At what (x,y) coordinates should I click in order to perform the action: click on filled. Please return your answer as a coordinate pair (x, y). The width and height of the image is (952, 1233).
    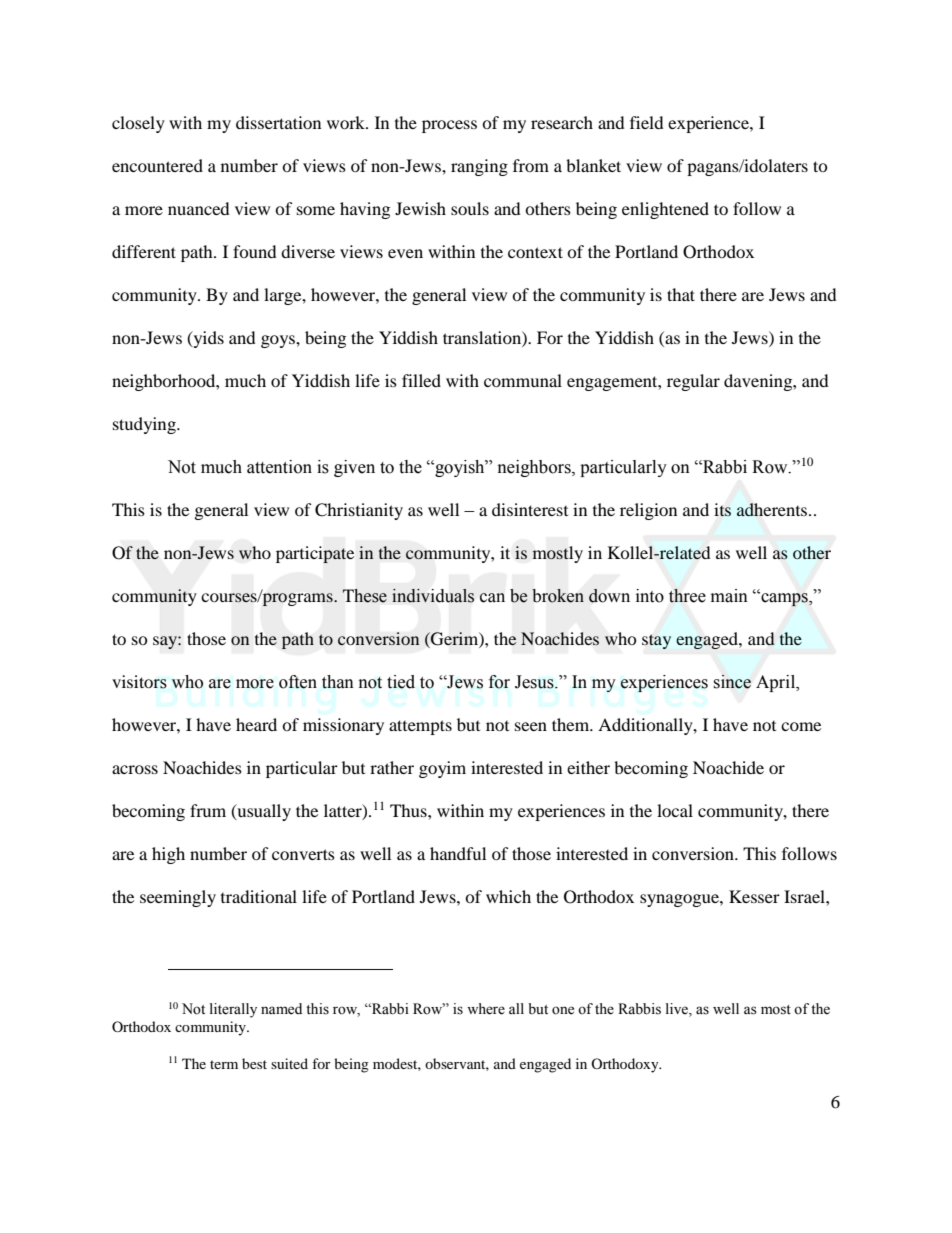
    Looking at the image, I should click on (421, 380).
